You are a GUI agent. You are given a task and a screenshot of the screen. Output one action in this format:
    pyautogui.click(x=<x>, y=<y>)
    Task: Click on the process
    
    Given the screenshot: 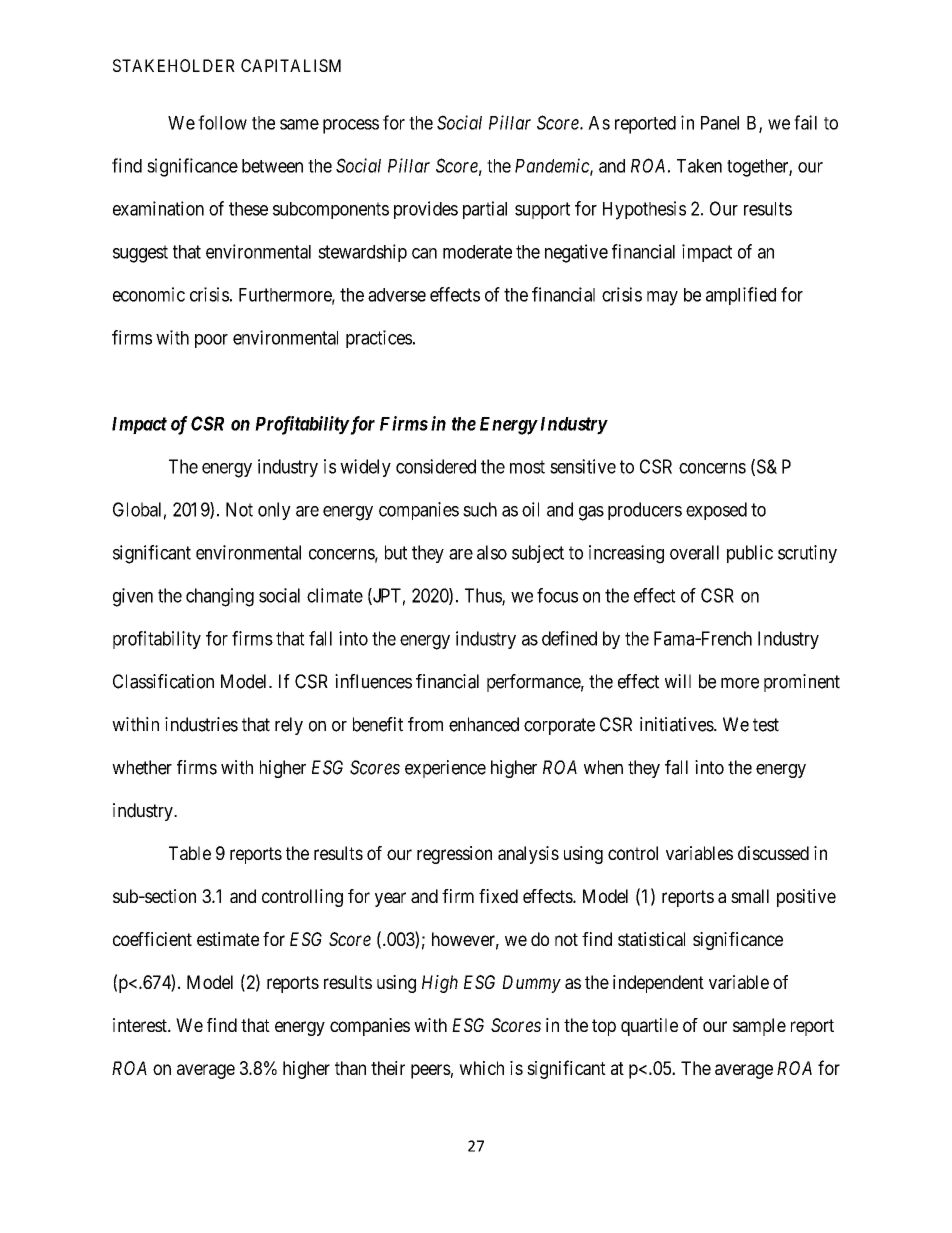 What is the action you would take?
    pyautogui.click(x=351, y=126)
